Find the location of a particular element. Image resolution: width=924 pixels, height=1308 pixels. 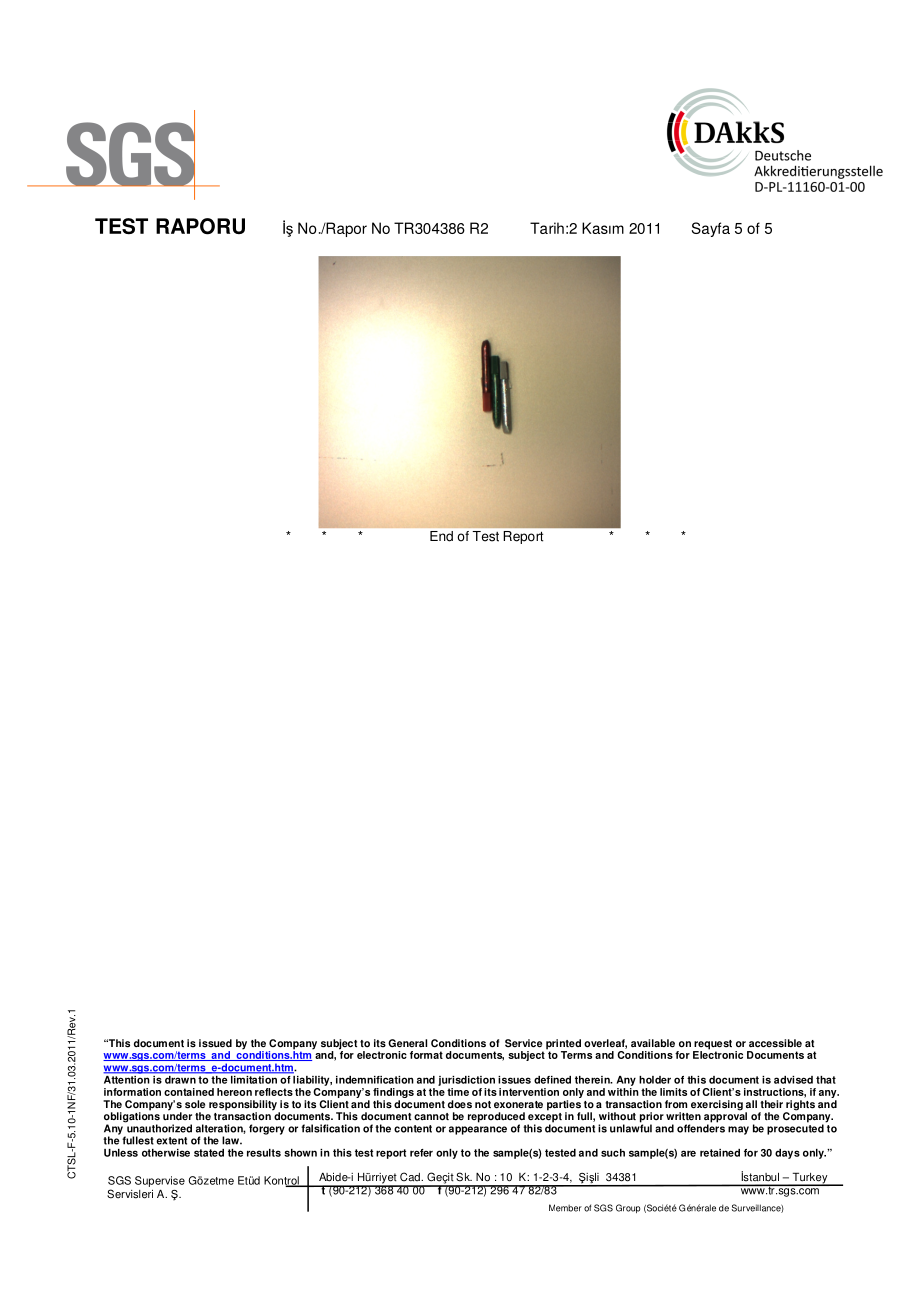

Member is located at coordinates (565, 1208).
